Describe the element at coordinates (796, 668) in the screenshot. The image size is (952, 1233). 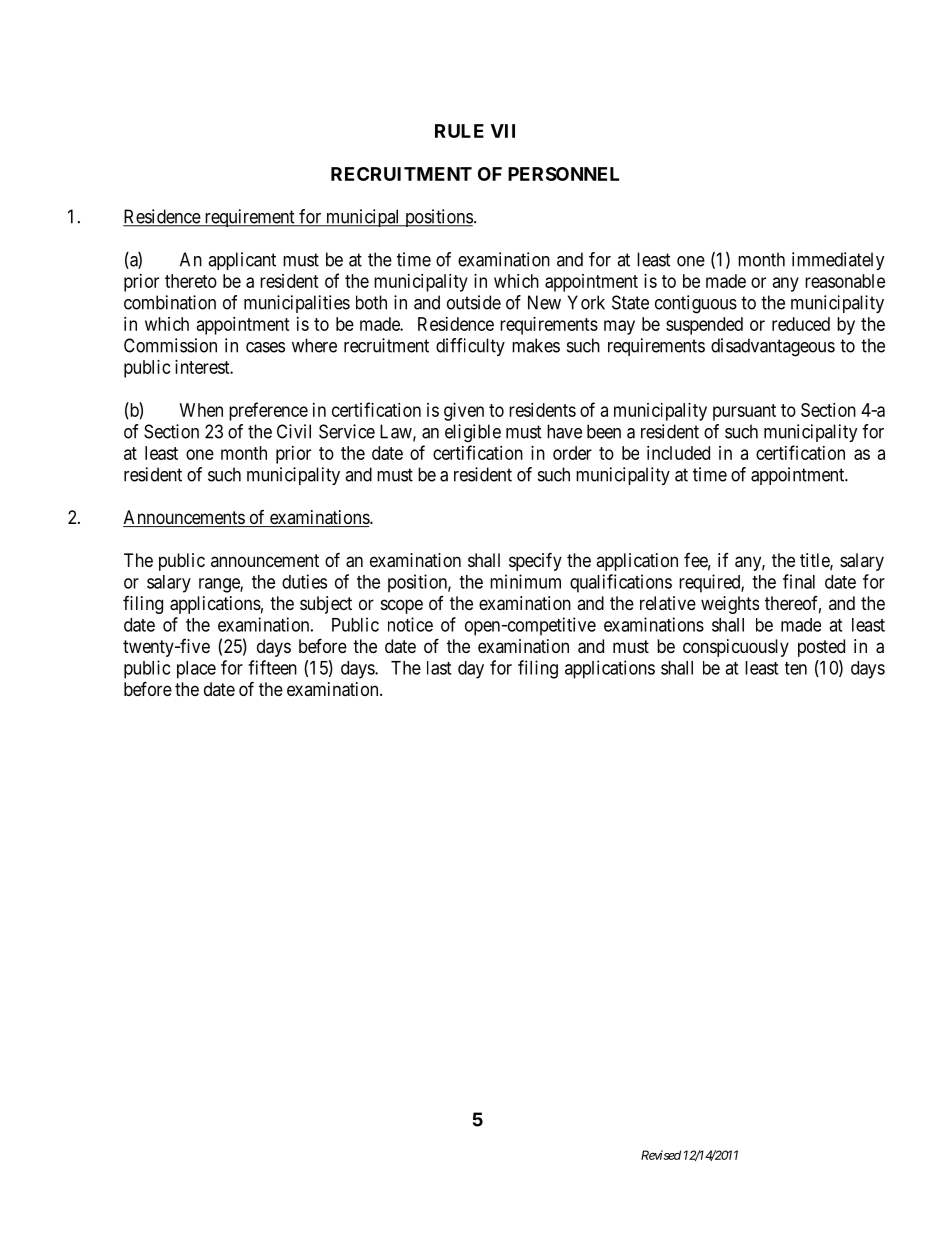
I see `ten` at that location.
